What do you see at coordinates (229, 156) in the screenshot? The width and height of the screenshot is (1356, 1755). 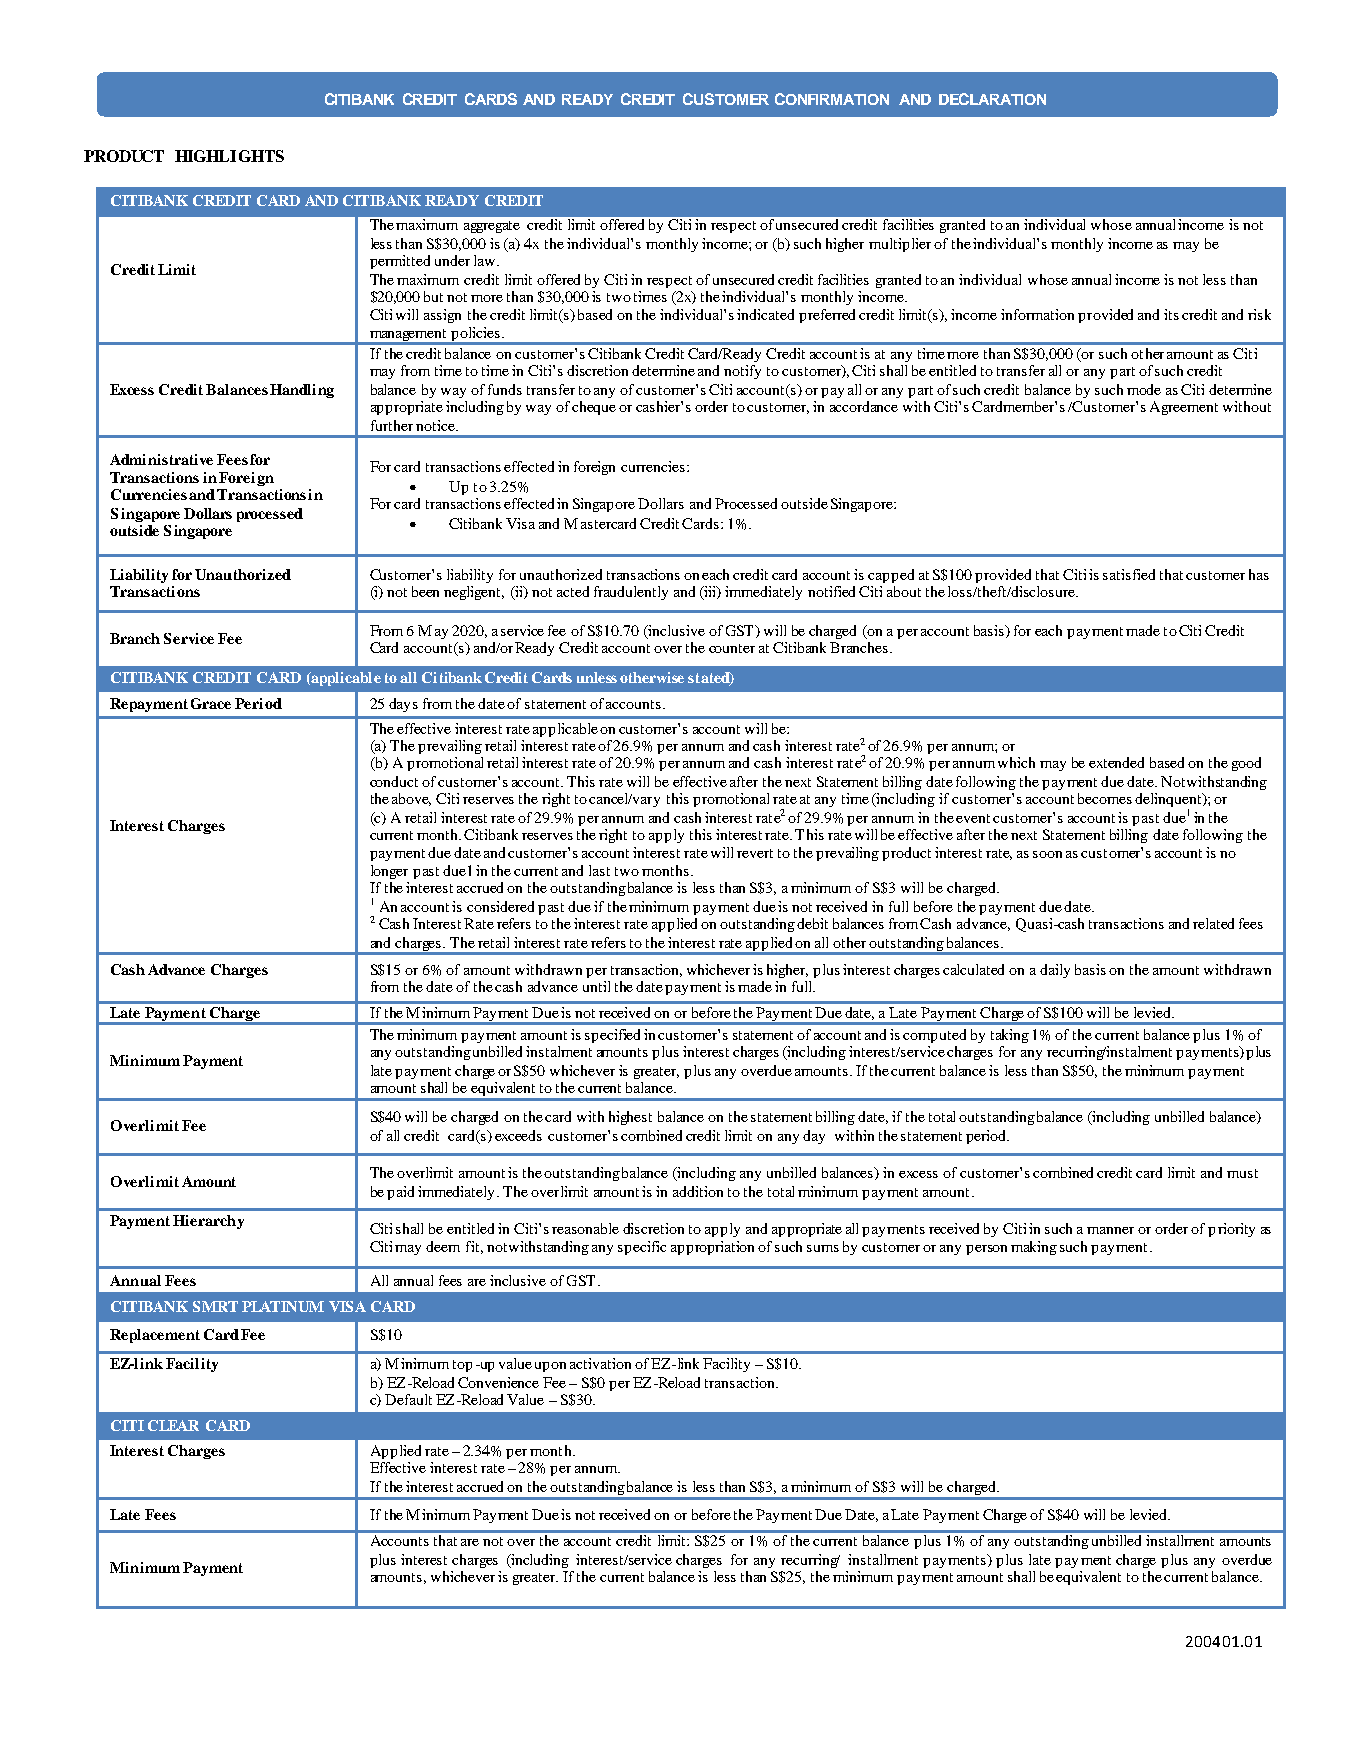 I see `HIGHLIGHTS` at bounding box center [229, 156].
